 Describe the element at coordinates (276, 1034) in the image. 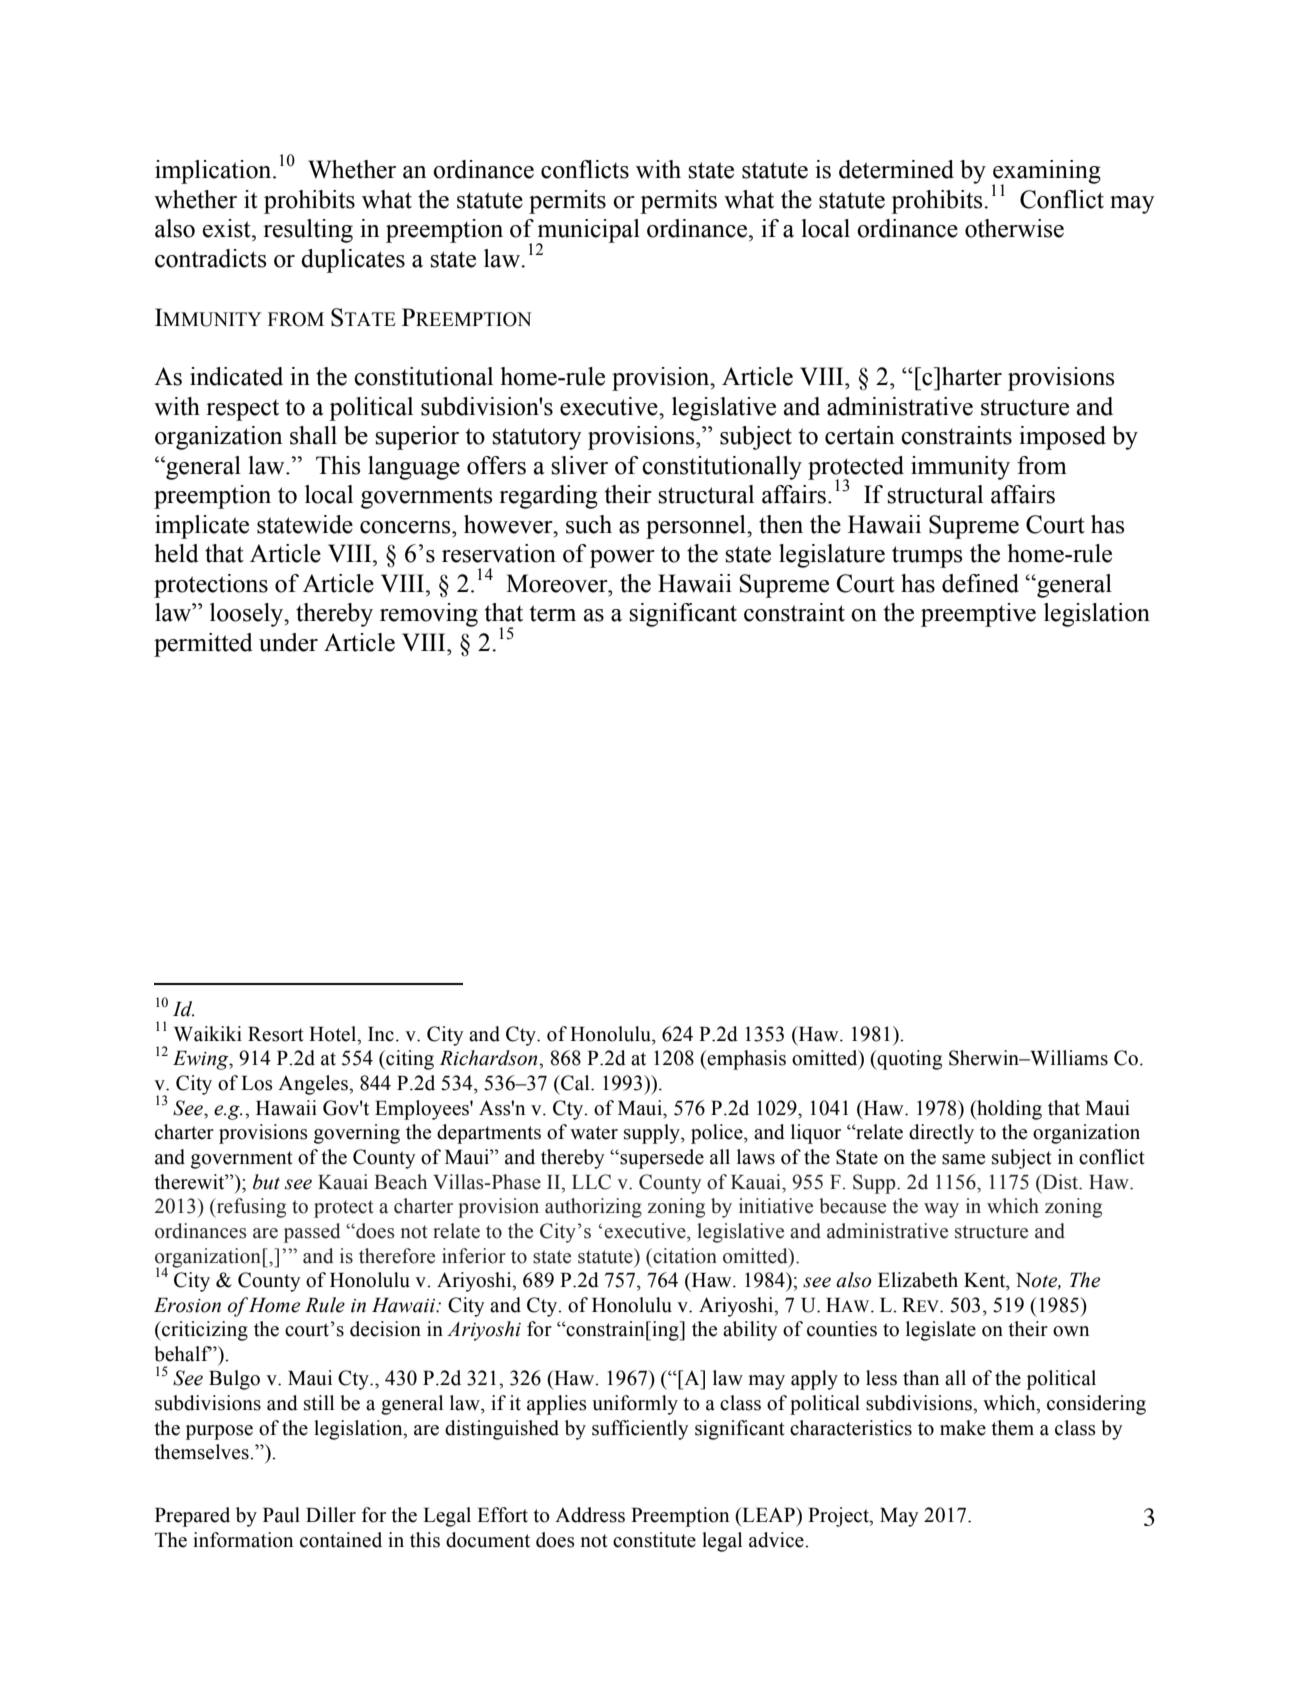

I see `Resort` at that location.
